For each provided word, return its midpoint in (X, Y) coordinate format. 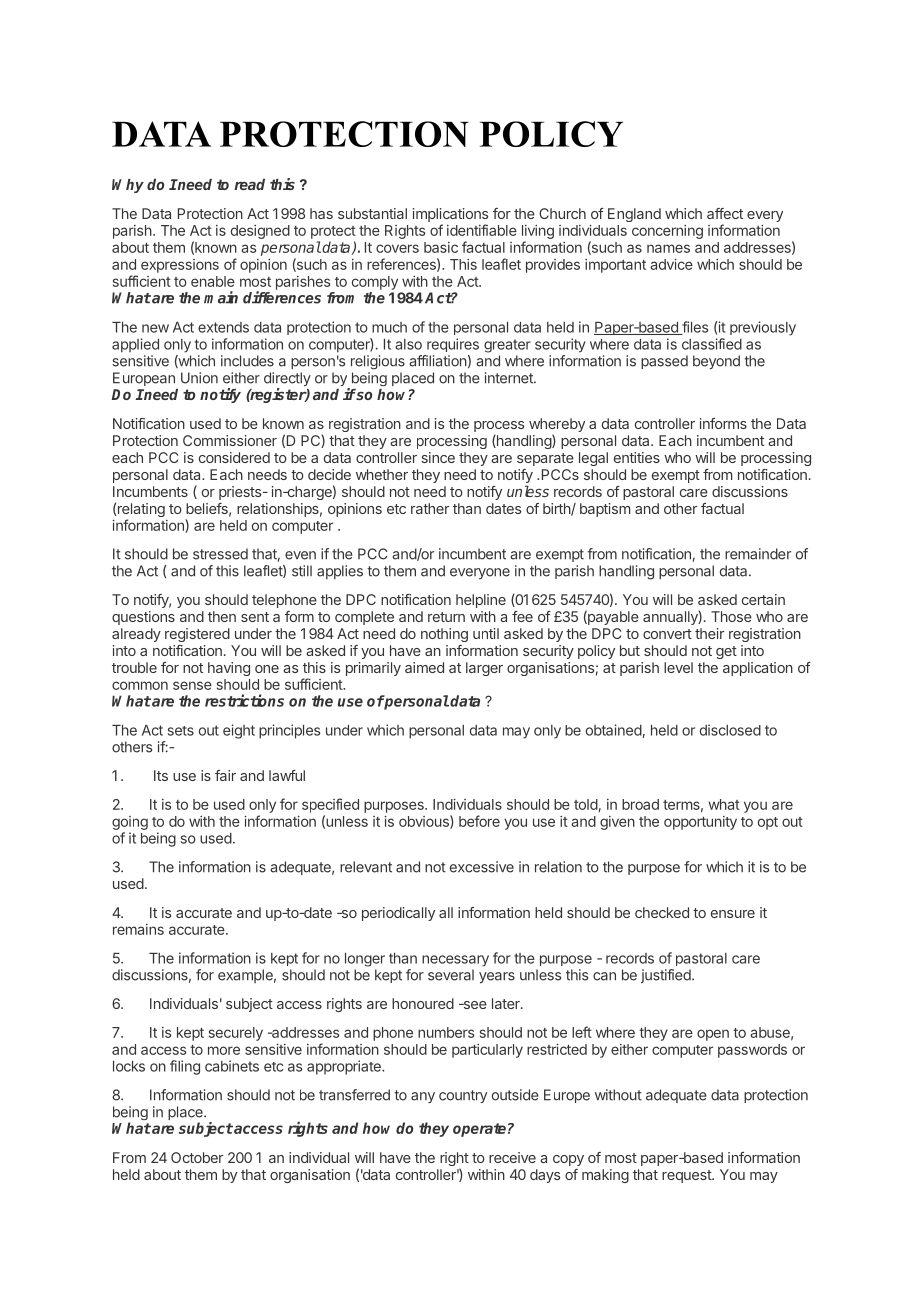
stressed (220, 554)
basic (441, 247)
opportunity (700, 823)
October (197, 1157)
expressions (180, 266)
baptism (605, 510)
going (130, 823)
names (668, 248)
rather (430, 508)
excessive (482, 867)
